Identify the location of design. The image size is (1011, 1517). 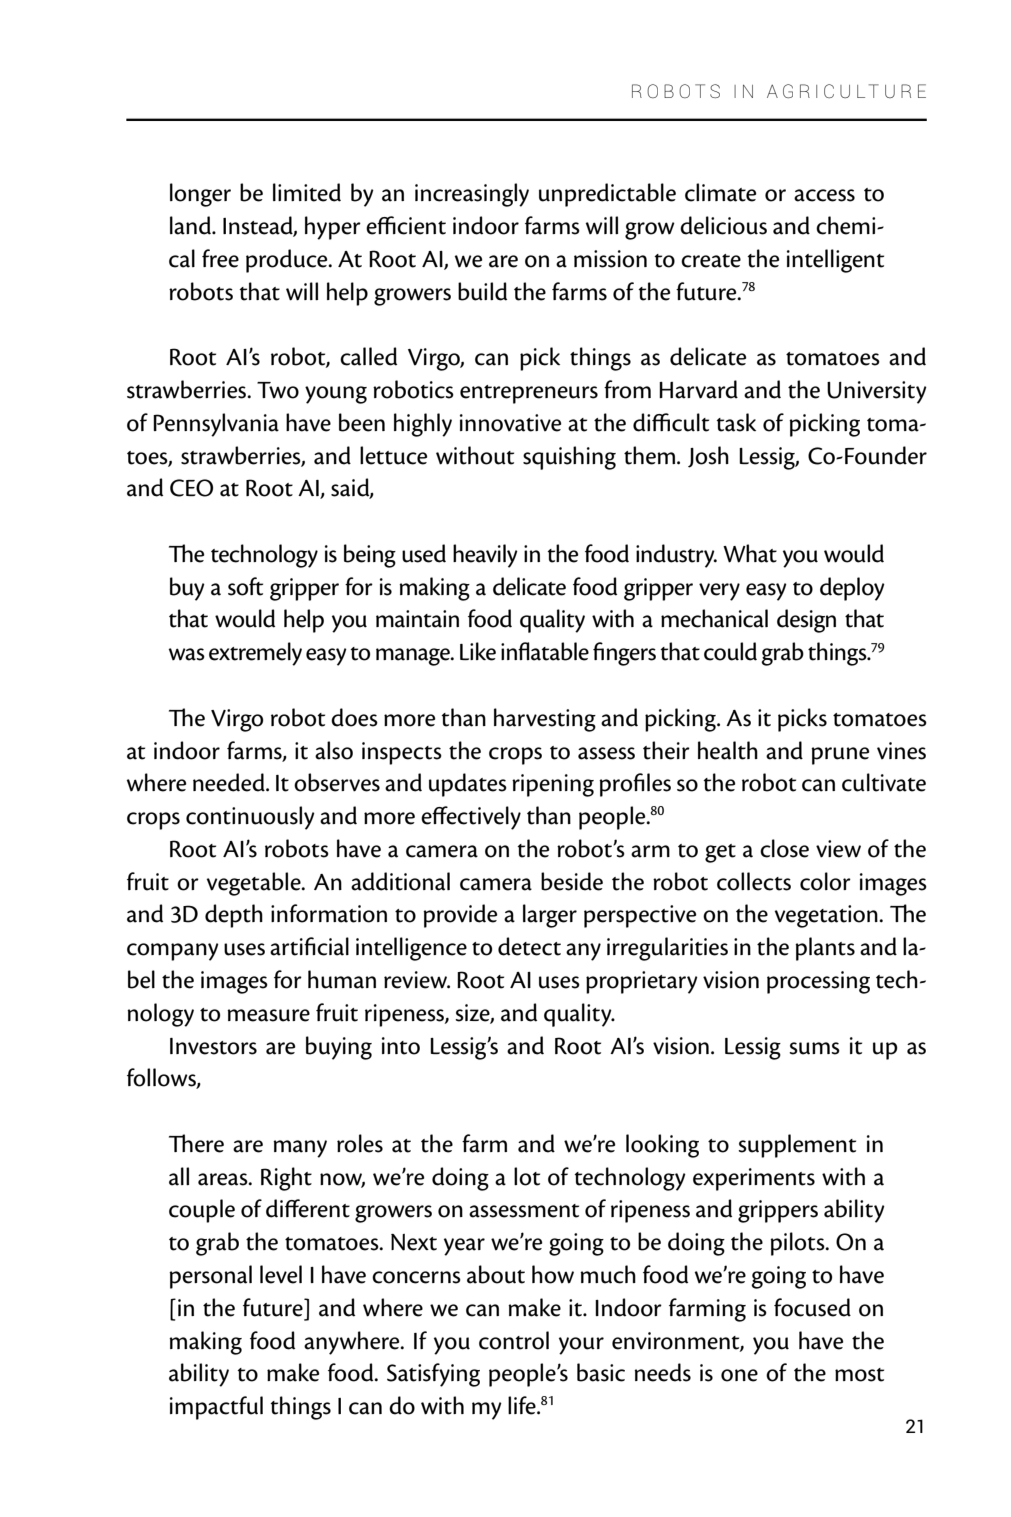
(806, 621).
